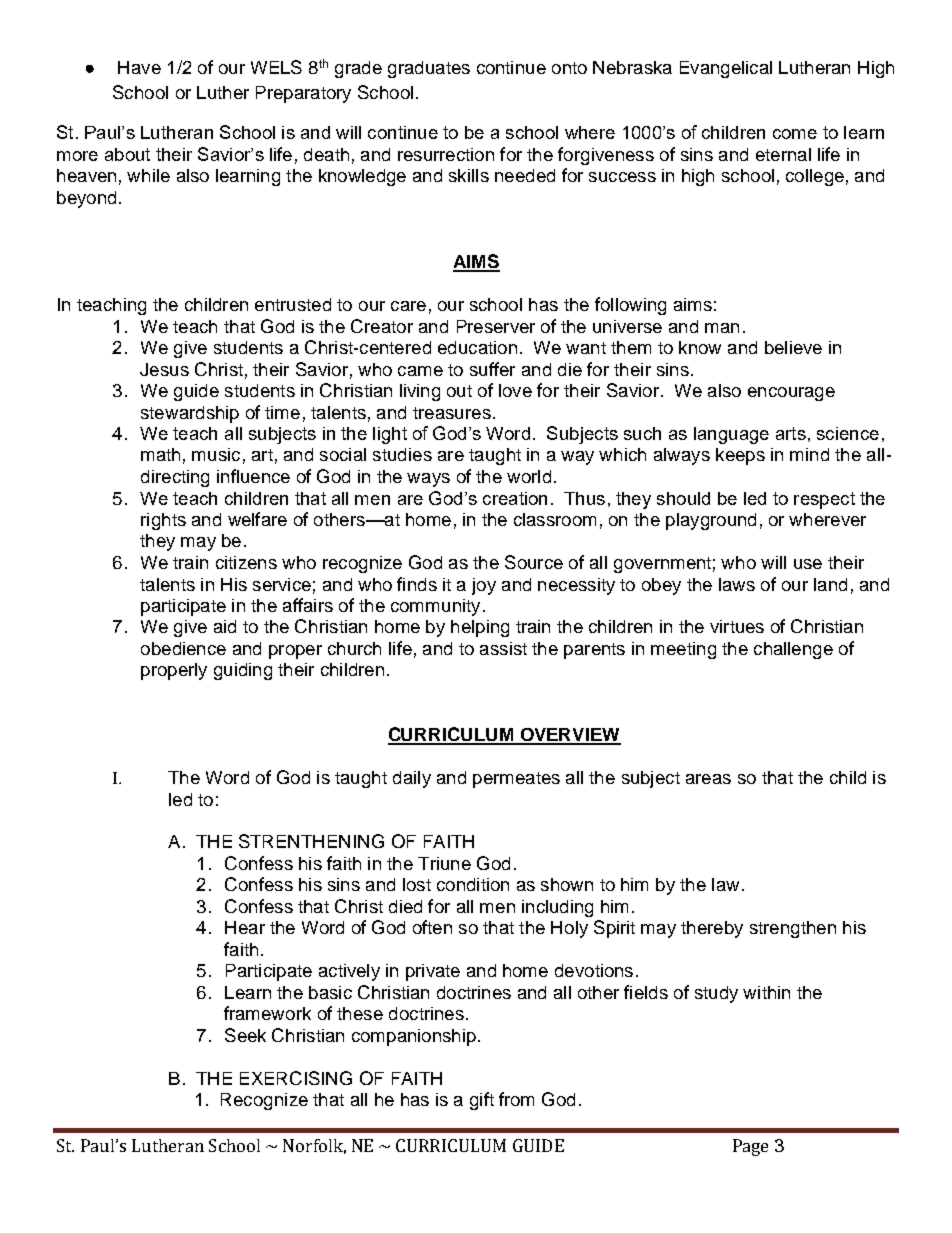  What do you see at coordinates (296, 1078) in the screenshot?
I see `EXERCISING` at bounding box center [296, 1078].
